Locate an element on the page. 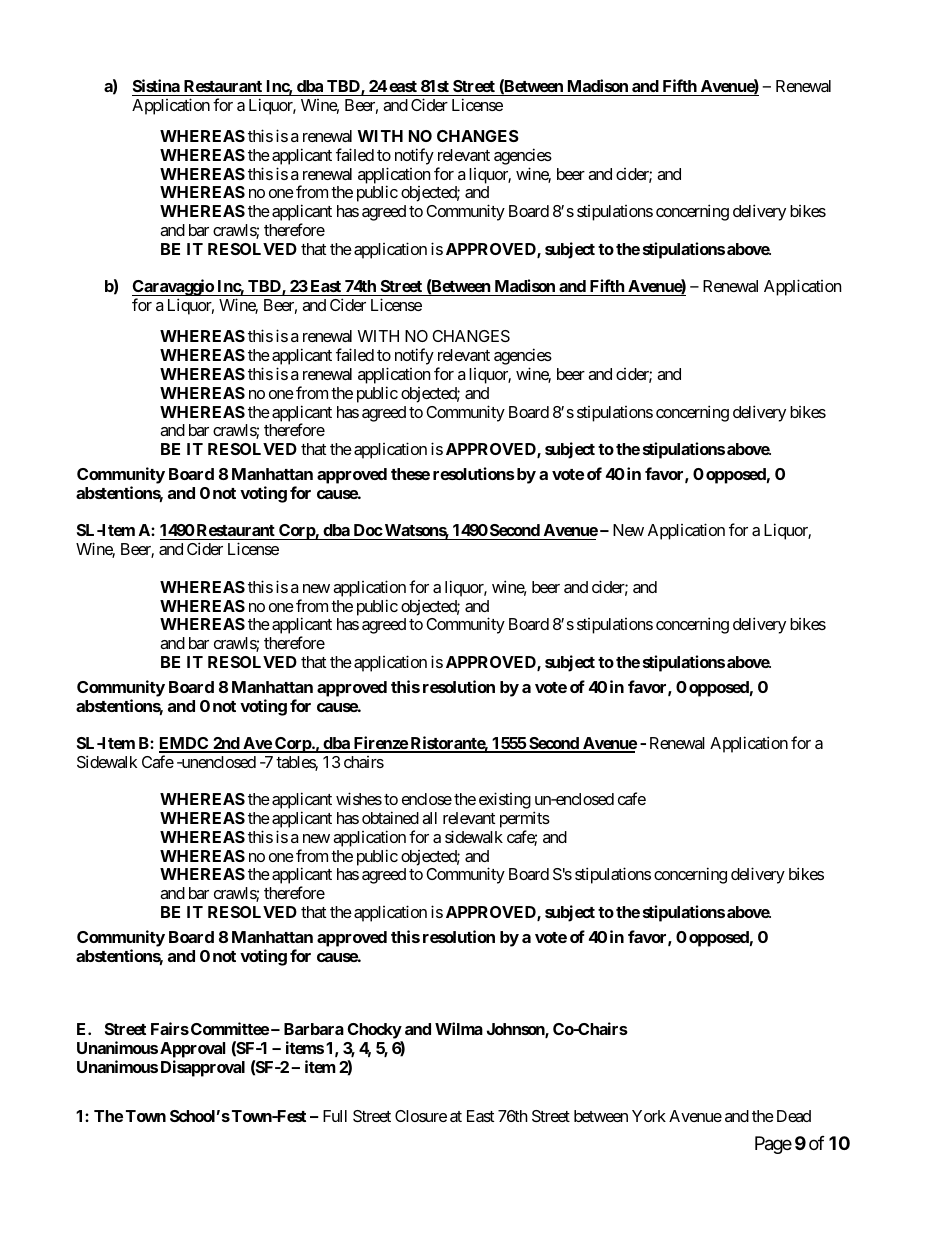 This document has width=952, height=1233. existing is located at coordinates (505, 800).
